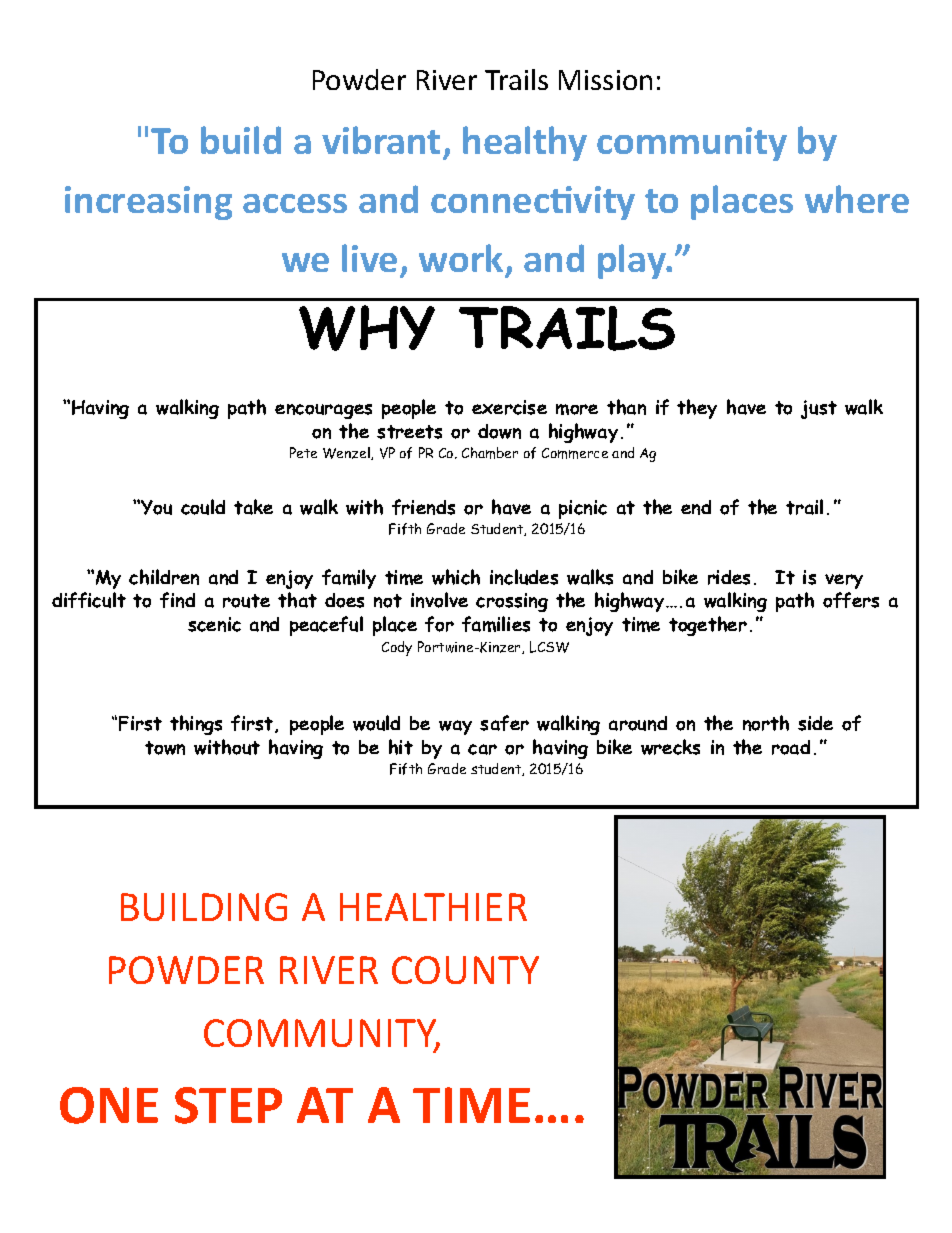  Describe the element at coordinates (729, 577) in the page. I see `rides` at that location.
